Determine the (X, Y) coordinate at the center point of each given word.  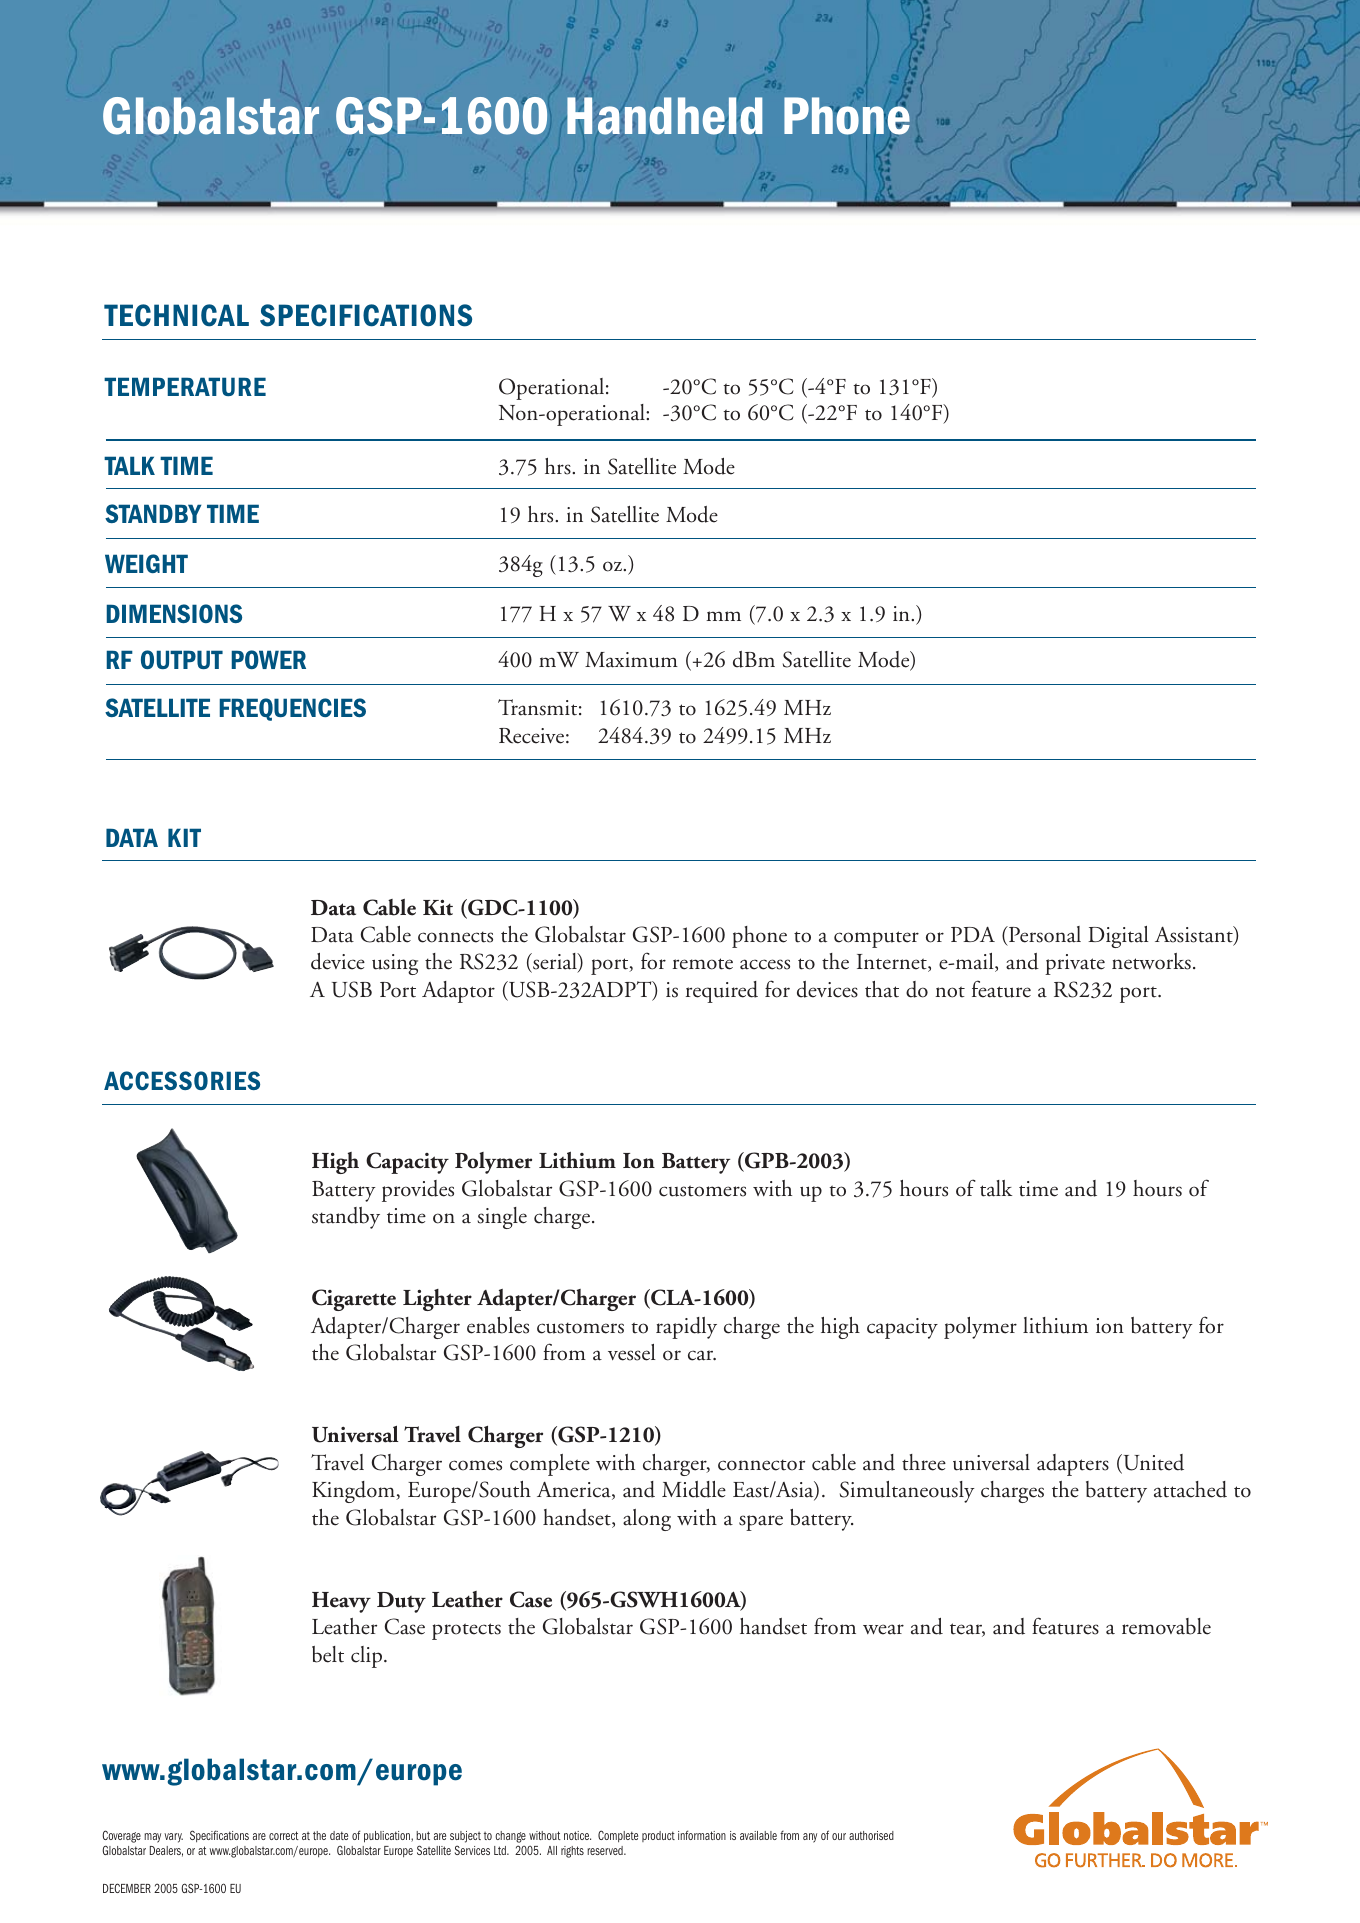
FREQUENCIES (292, 709)
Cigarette (354, 1300)
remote (703, 964)
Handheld (664, 116)
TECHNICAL (176, 315)
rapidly (686, 1328)
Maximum (631, 660)
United (1152, 1463)
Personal (1044, 934)
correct (284, 1835)
